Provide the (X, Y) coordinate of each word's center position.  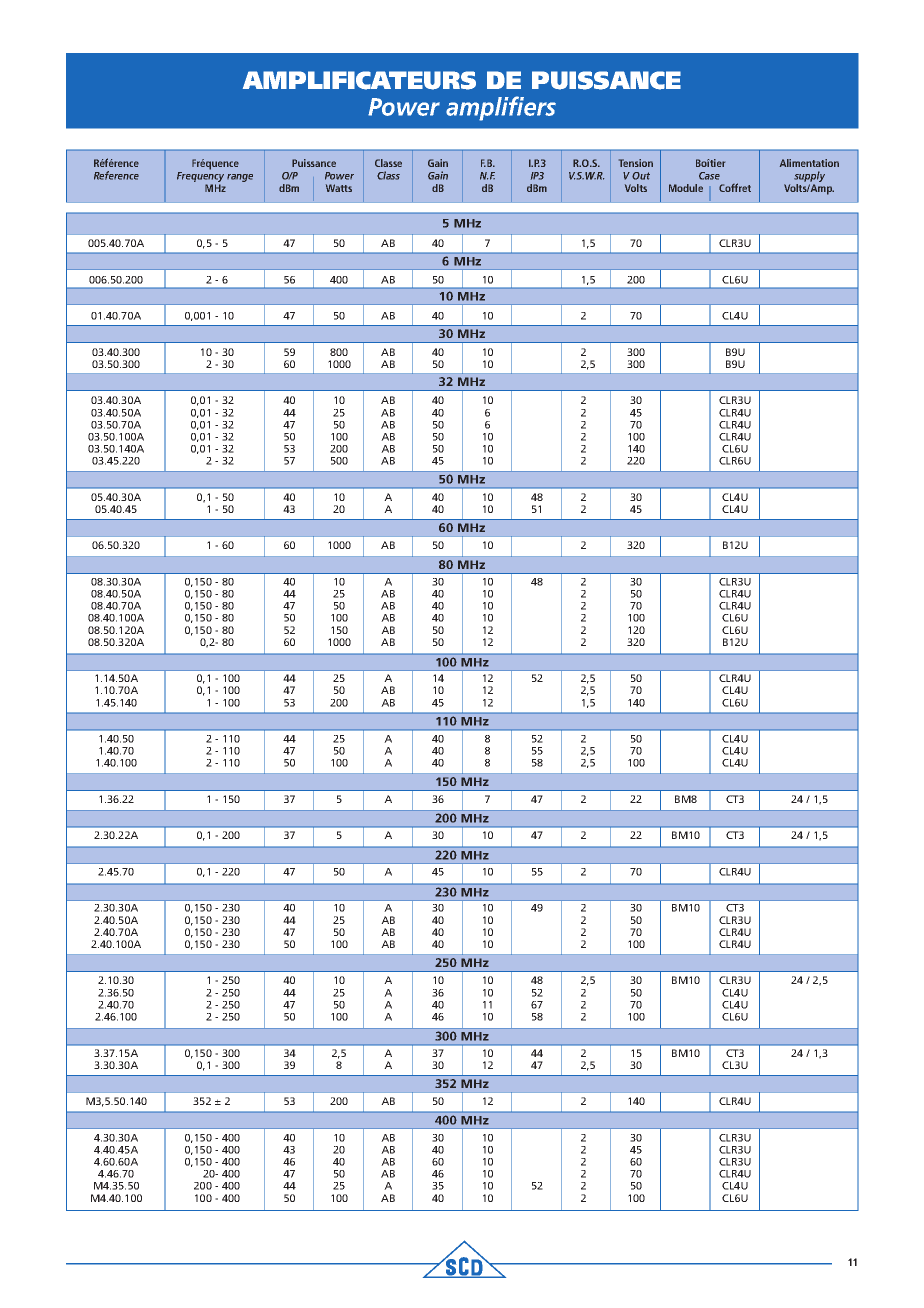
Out (641, 176)
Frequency (200, 178)
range (240, 178)
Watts (339, 188)
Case (709, 176)
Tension (636, 163)
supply (809, 178)
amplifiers (501, 108)
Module (686, 188)
